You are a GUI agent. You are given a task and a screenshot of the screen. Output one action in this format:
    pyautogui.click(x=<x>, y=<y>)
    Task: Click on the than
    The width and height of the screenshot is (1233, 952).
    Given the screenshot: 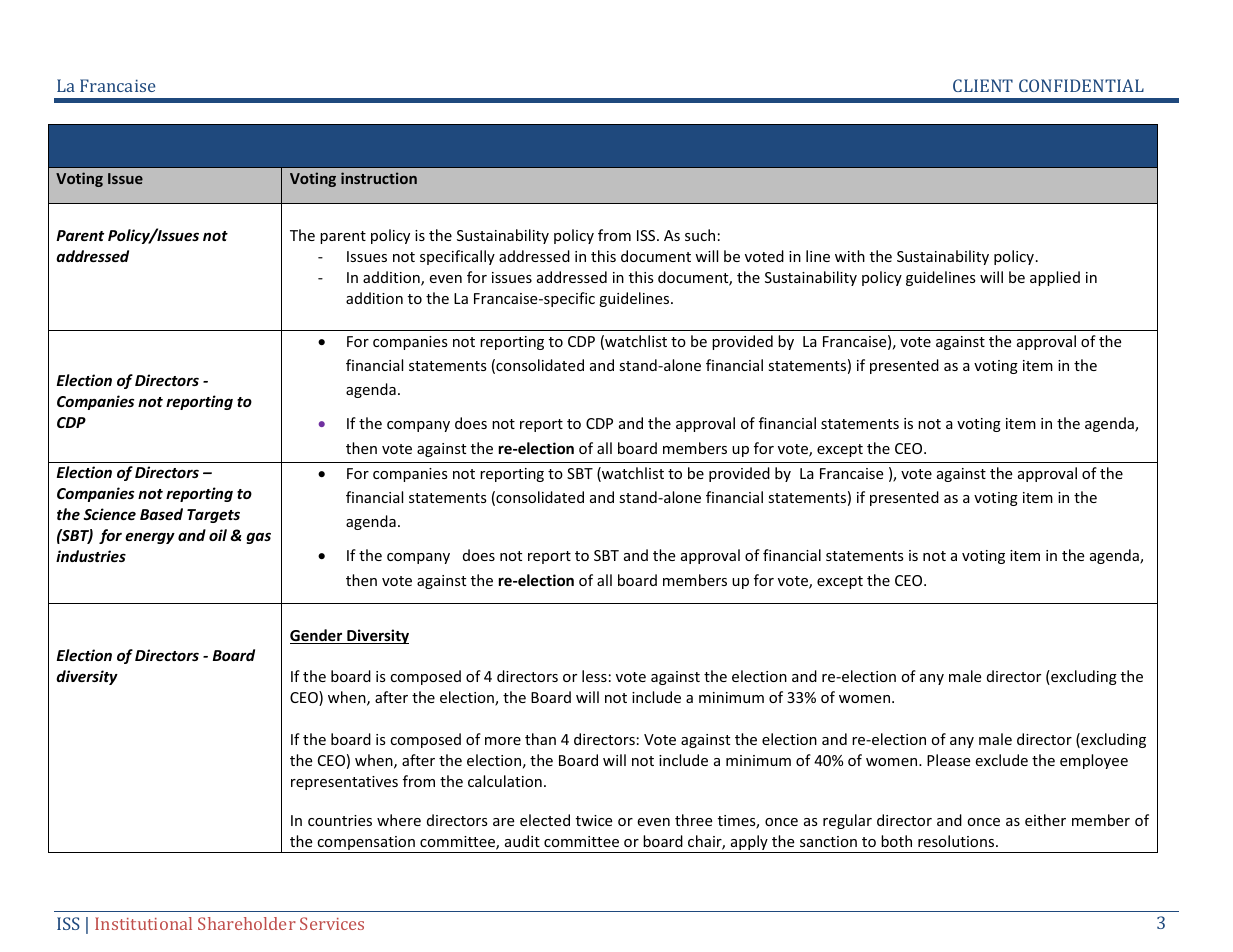 What is the action you would take?
    pyautogui.click(x=540, y=739)
